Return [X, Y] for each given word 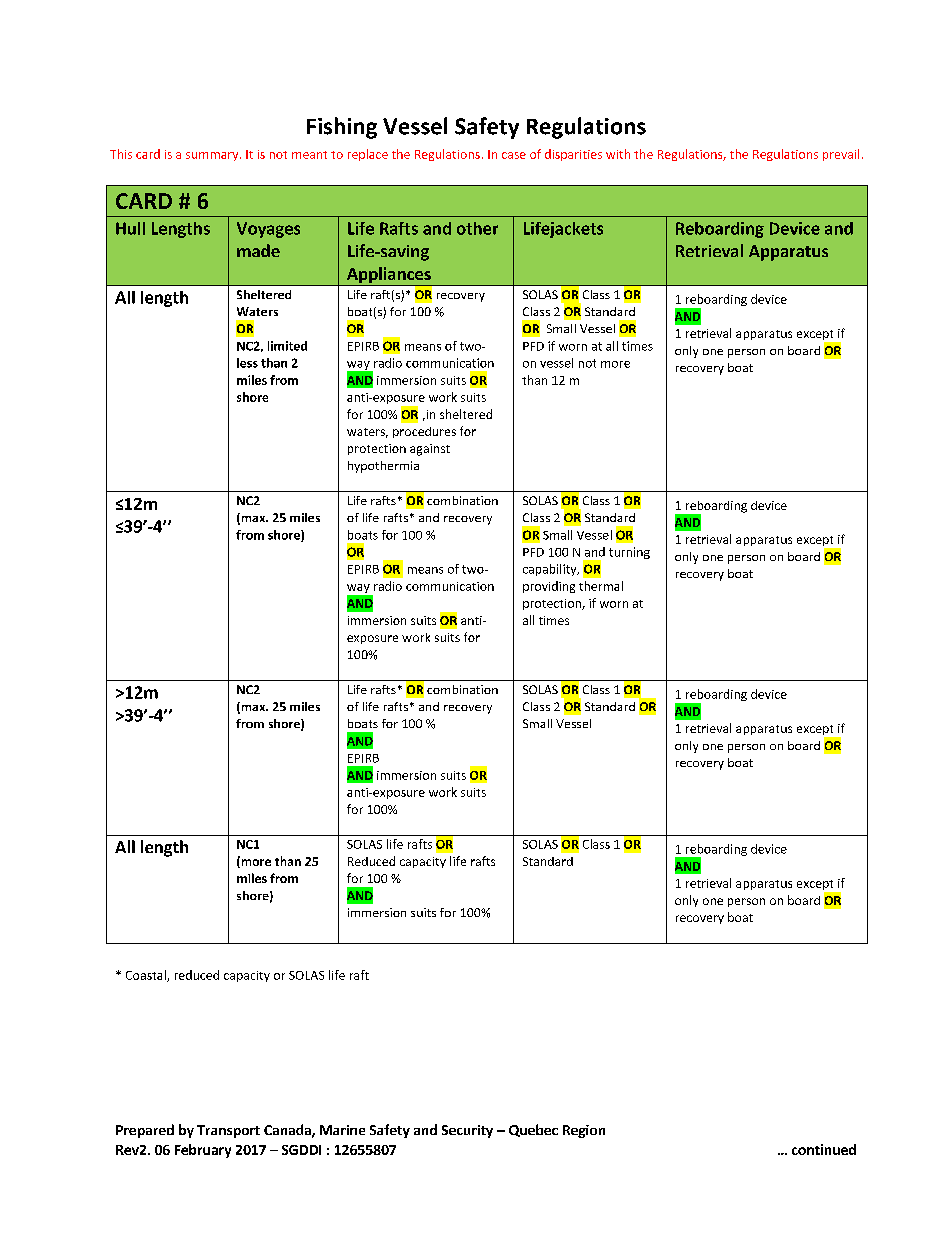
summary [213, 156]
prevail [841, 155]
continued [824, 1149]
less [247, 363]
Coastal [147, 976]
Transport [228, 1131]
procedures [424, 432]
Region [584, 1131]
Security [467, 1131]
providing [549, 587]
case [514, 155]
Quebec [533, 1130]
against [430, 450]
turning [629, 553]
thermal [601, 586]
